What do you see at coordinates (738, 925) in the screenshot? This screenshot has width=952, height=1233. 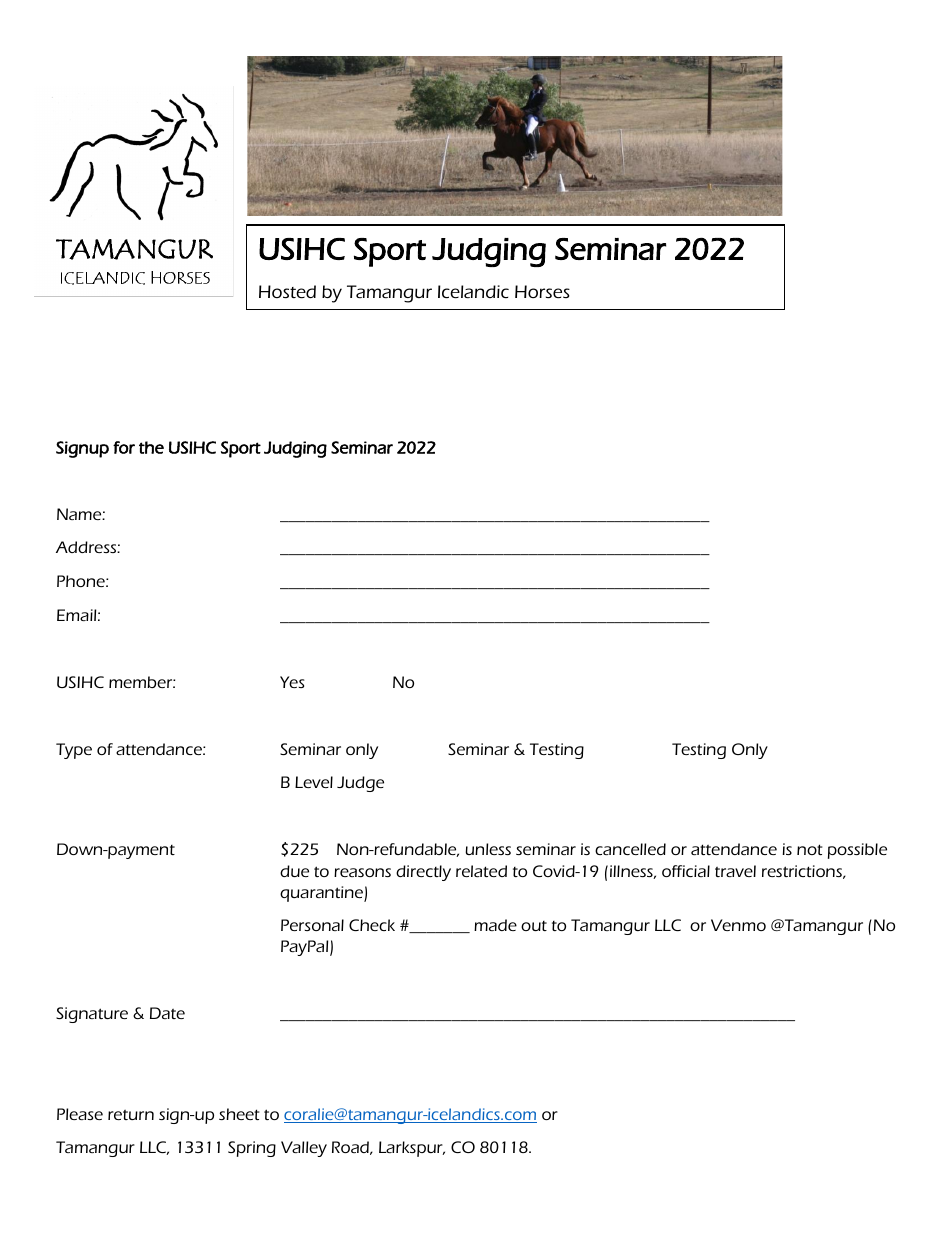 I see `Venmo` at bounding box center [738, 925].
